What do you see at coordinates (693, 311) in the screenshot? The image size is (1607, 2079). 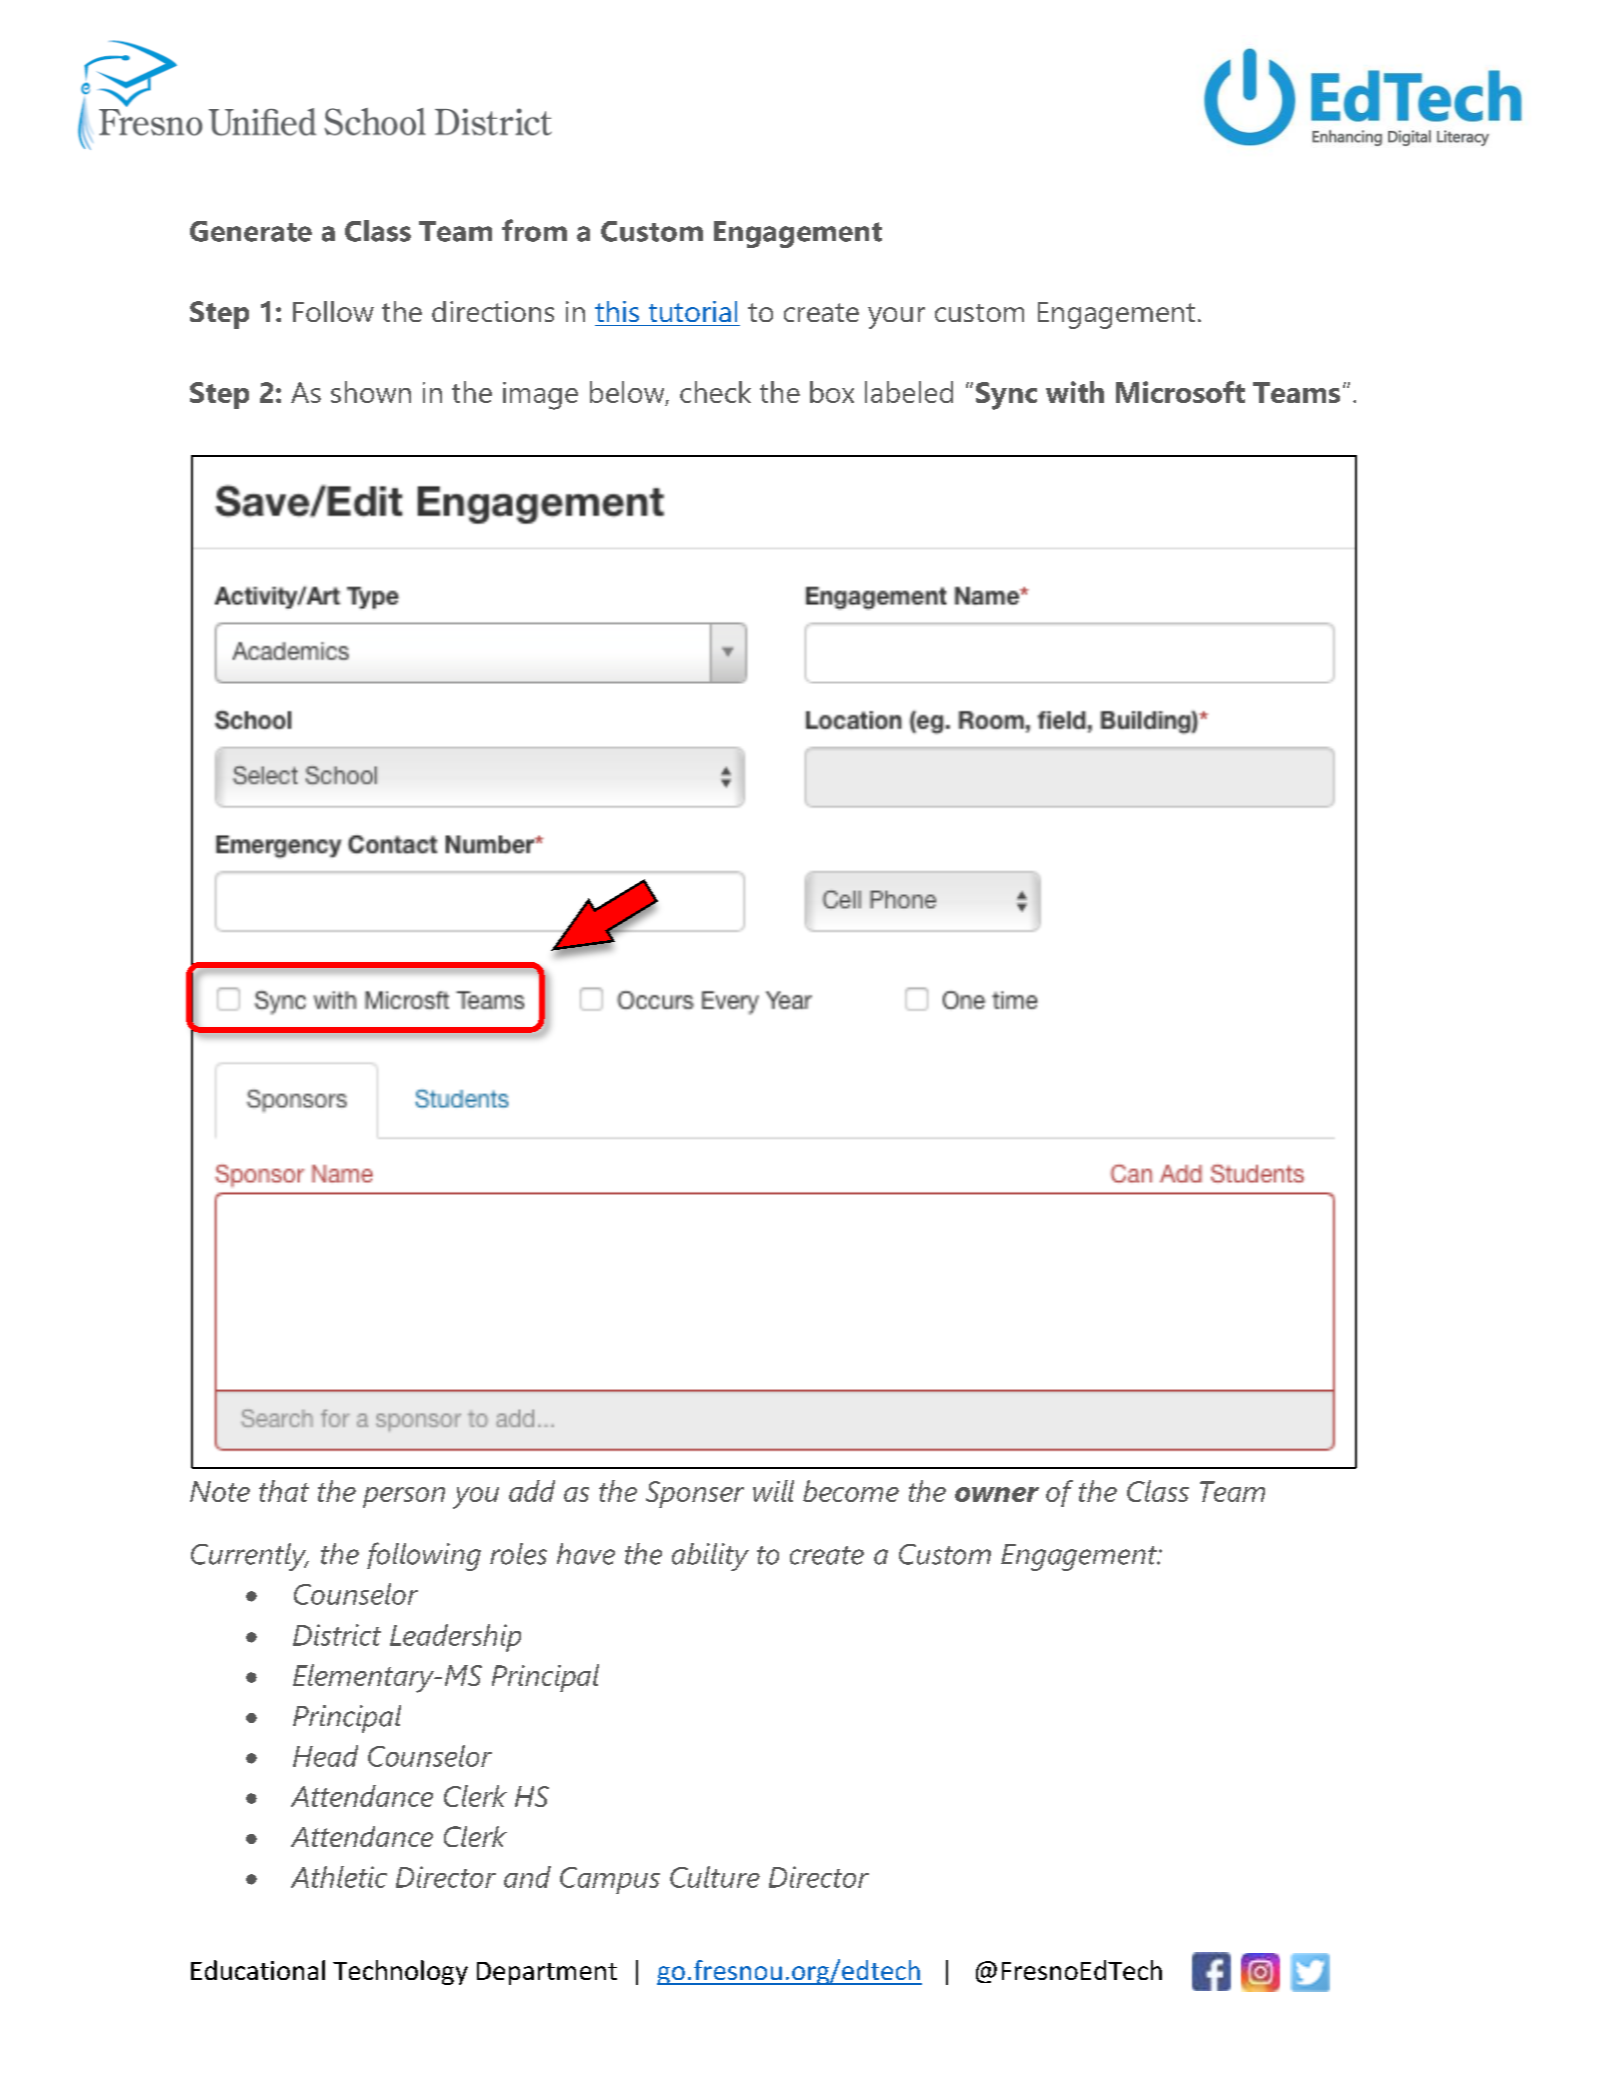 I see `tutorial` at bounding box center [693, 311].
